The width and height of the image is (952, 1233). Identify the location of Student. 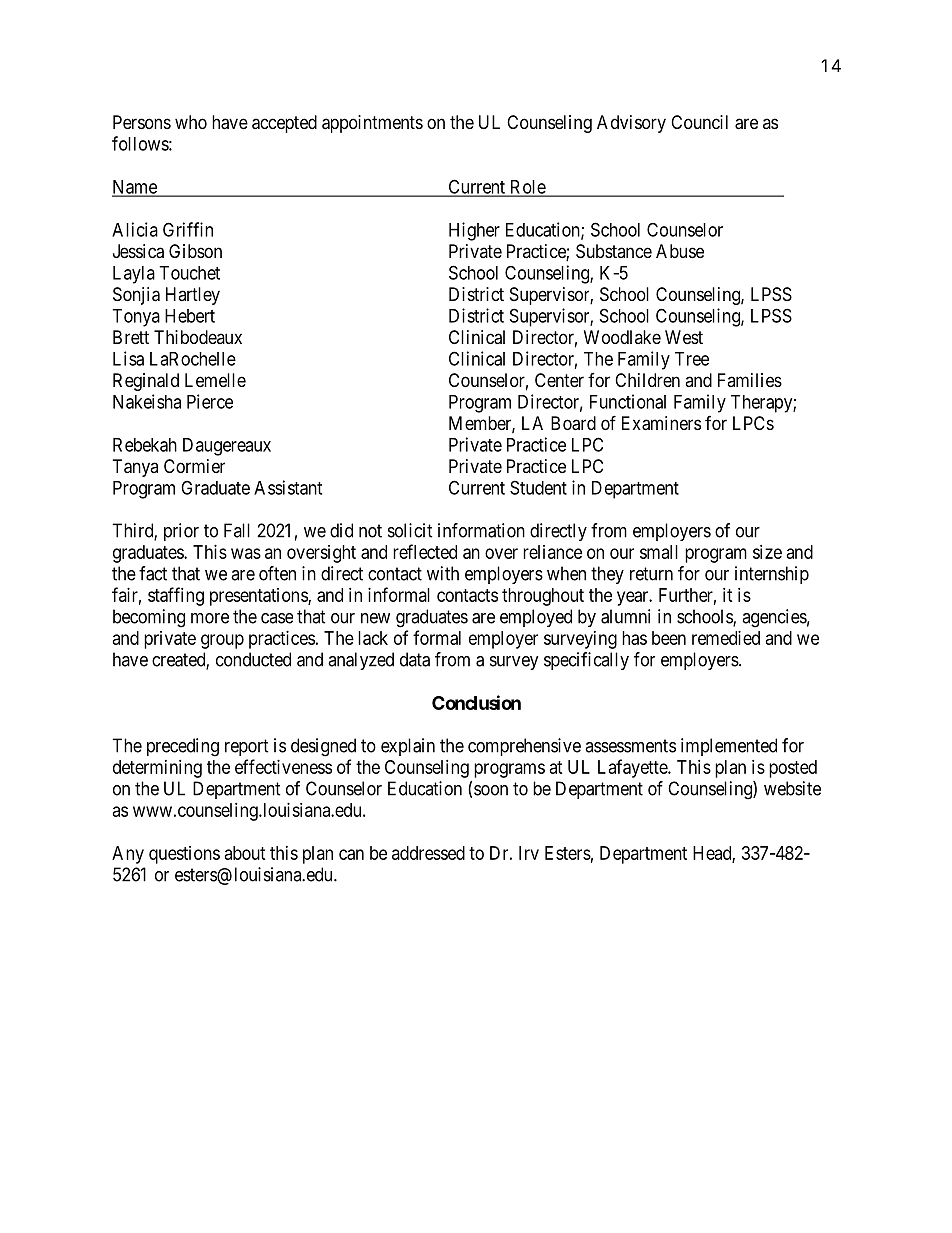
(538, 487).
